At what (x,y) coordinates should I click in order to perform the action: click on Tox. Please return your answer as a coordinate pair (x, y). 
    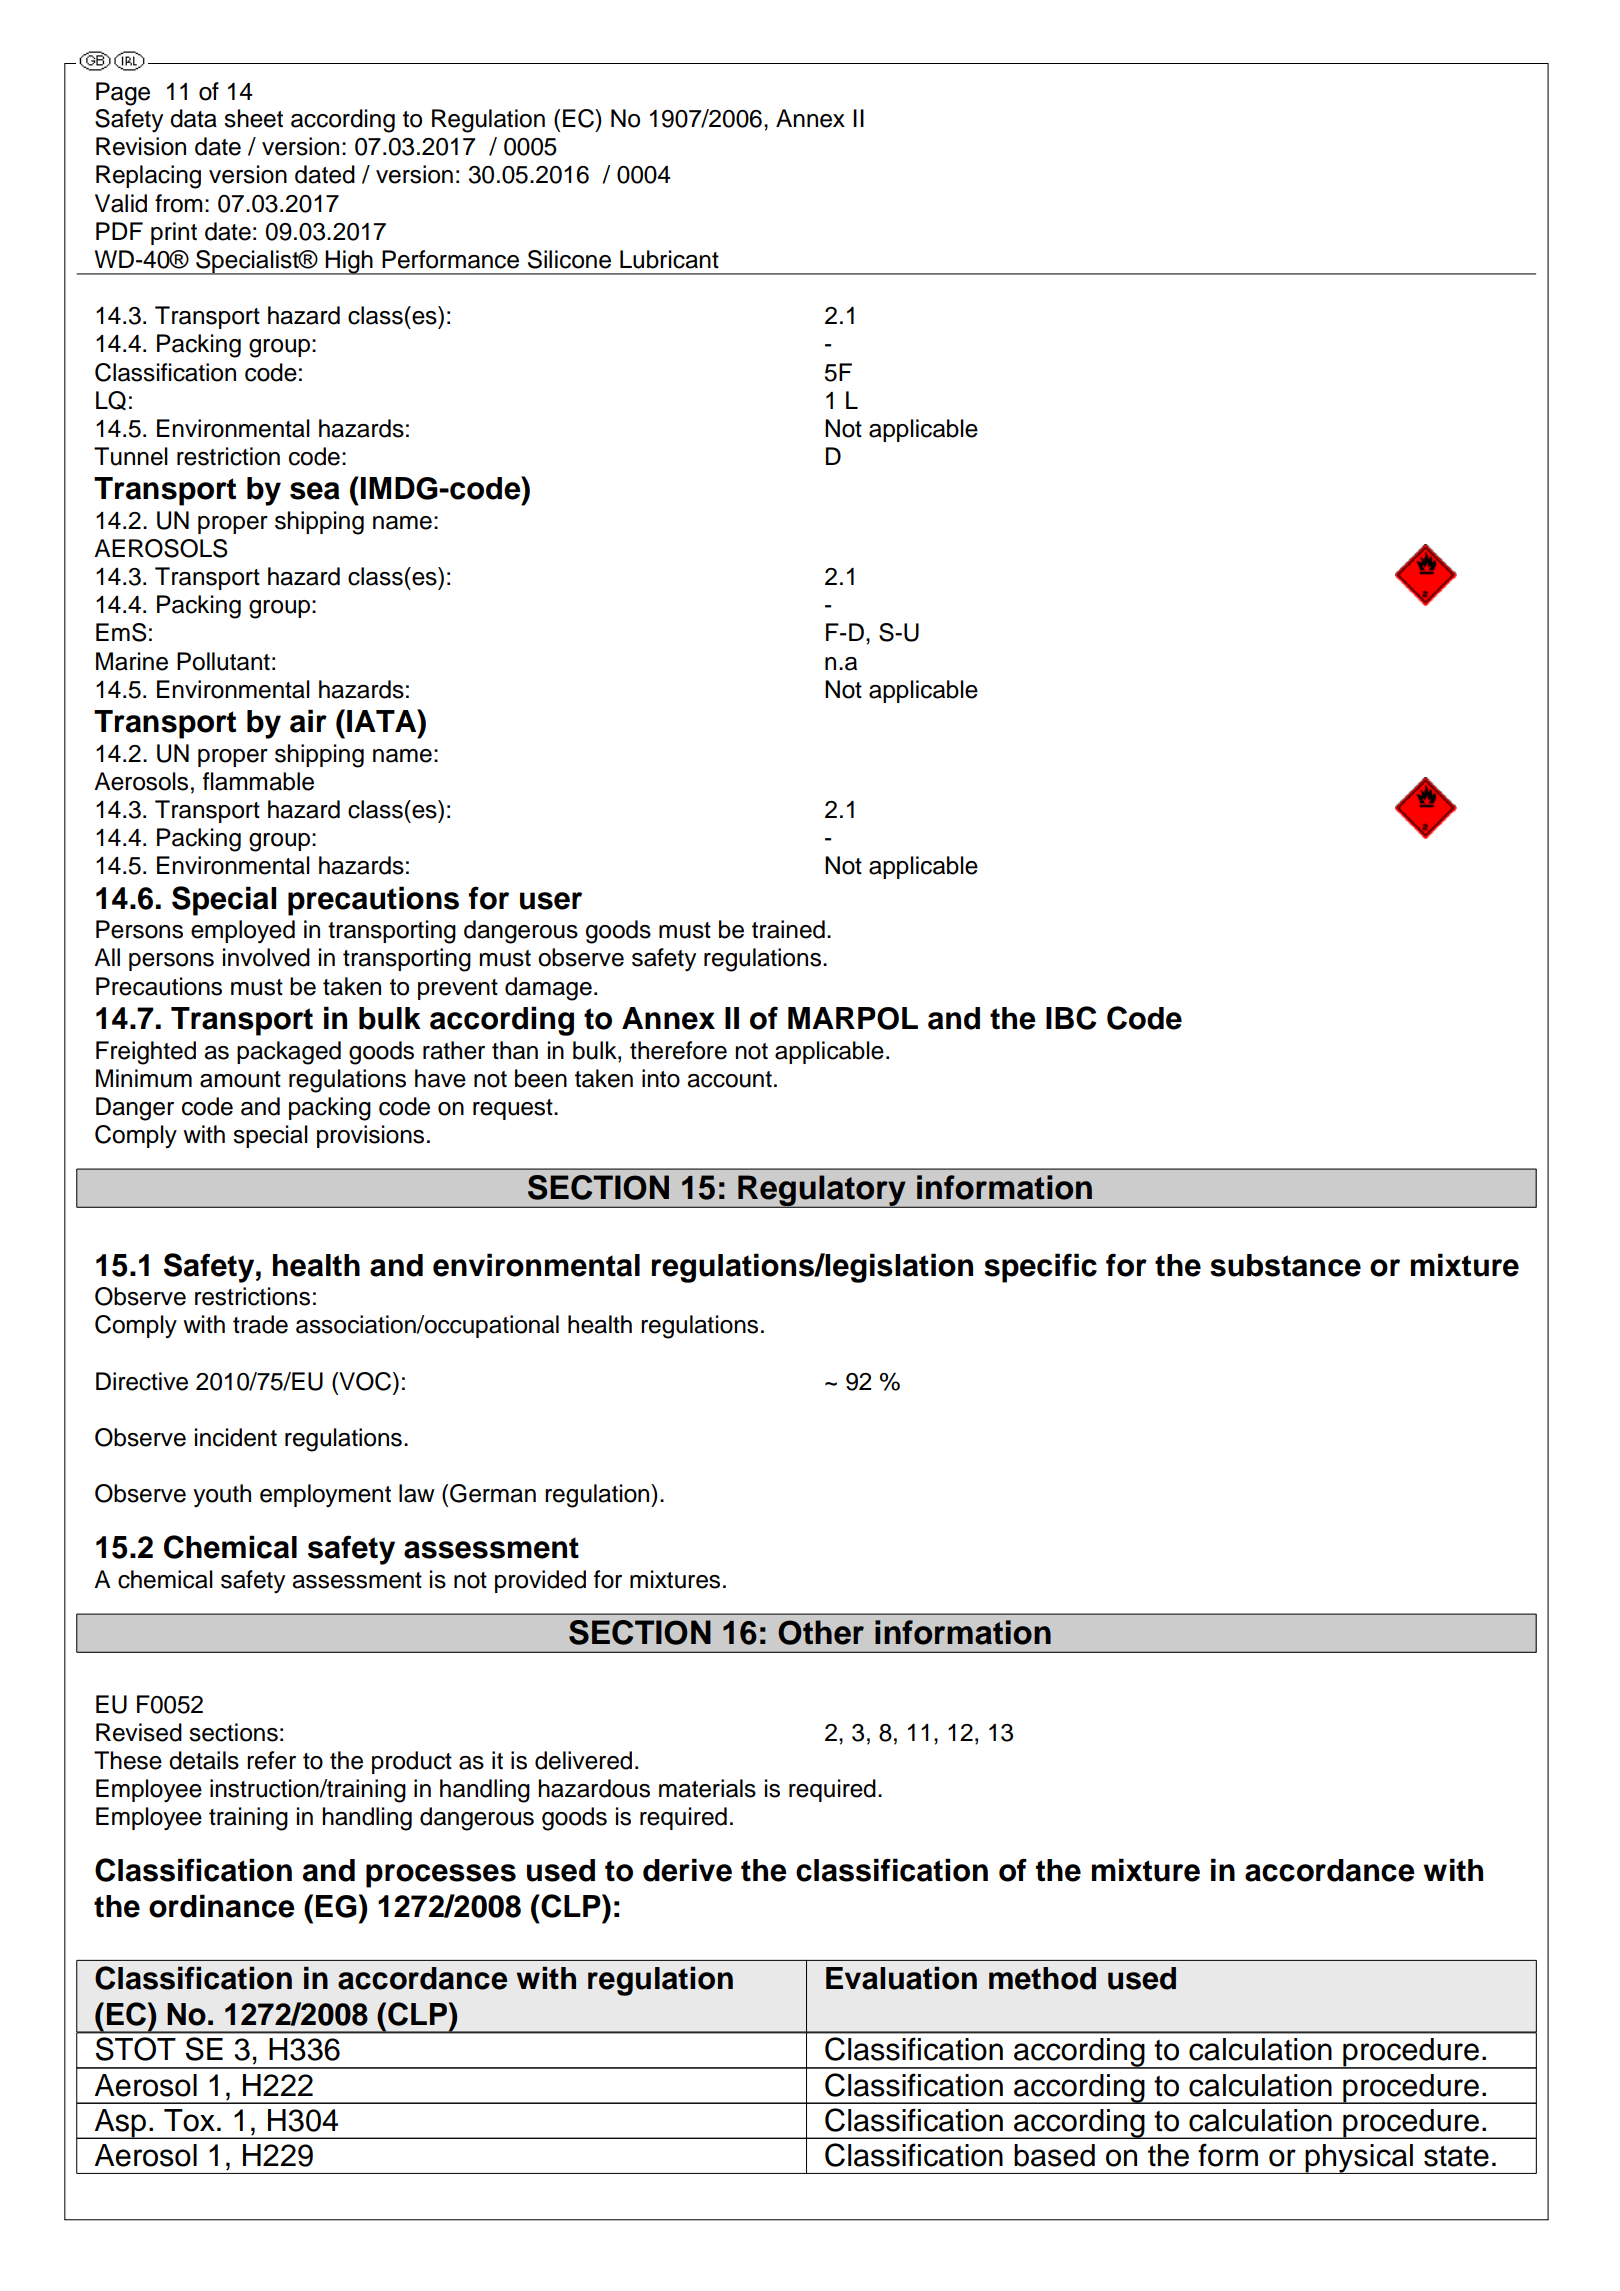
    Looking at the image, I should click on (189, 2120).
